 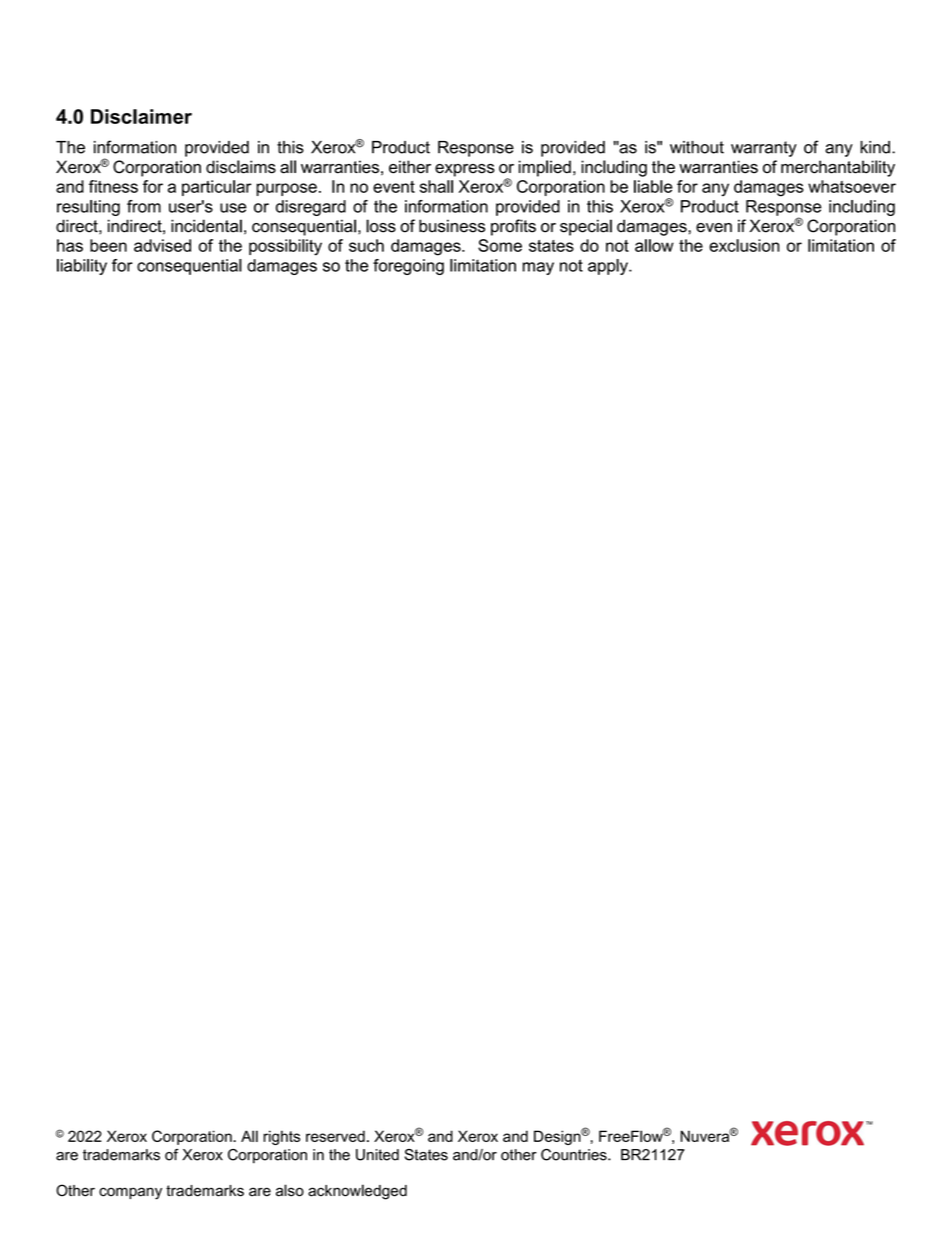 I want to click on foregoing, so click(x=408, y=267).
